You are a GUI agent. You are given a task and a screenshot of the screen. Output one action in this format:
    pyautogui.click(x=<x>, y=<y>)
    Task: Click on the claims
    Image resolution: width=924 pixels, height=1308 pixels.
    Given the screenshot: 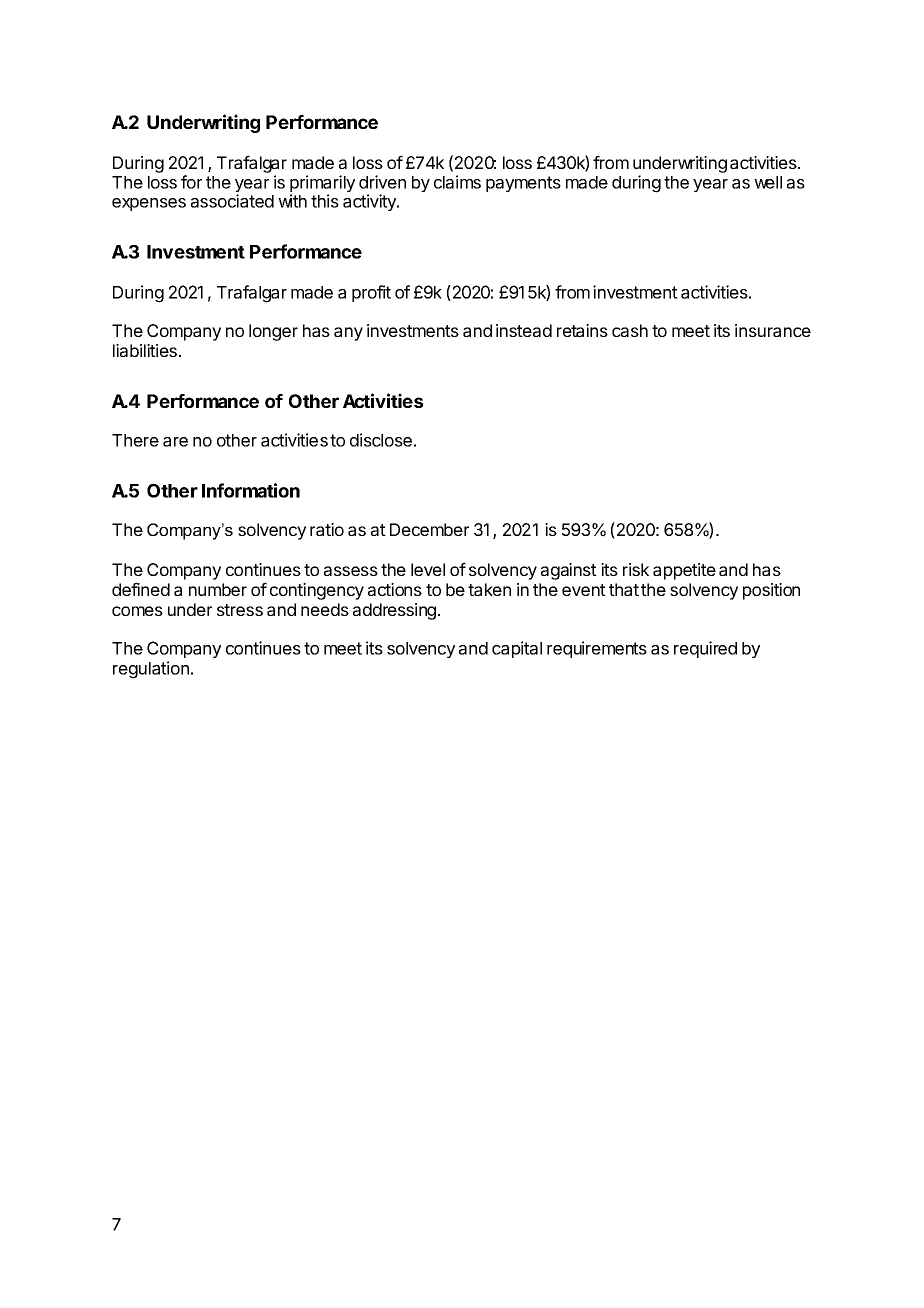 What is the action you would take?
    pyautogui.click(x=457, y=182)
